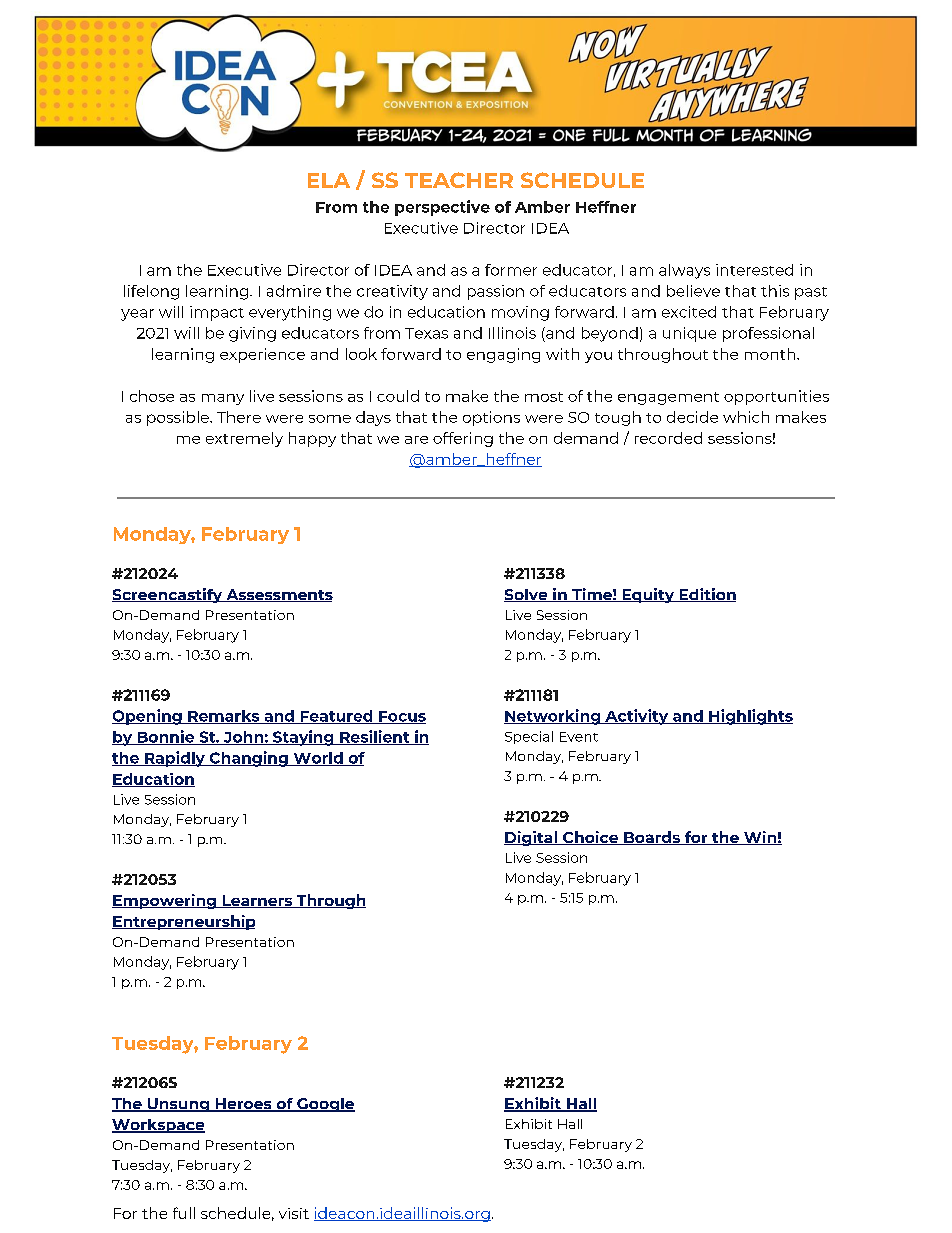  Describe the element at coordinates (754, 270) in the screenshot. I see `interested` at that location.
